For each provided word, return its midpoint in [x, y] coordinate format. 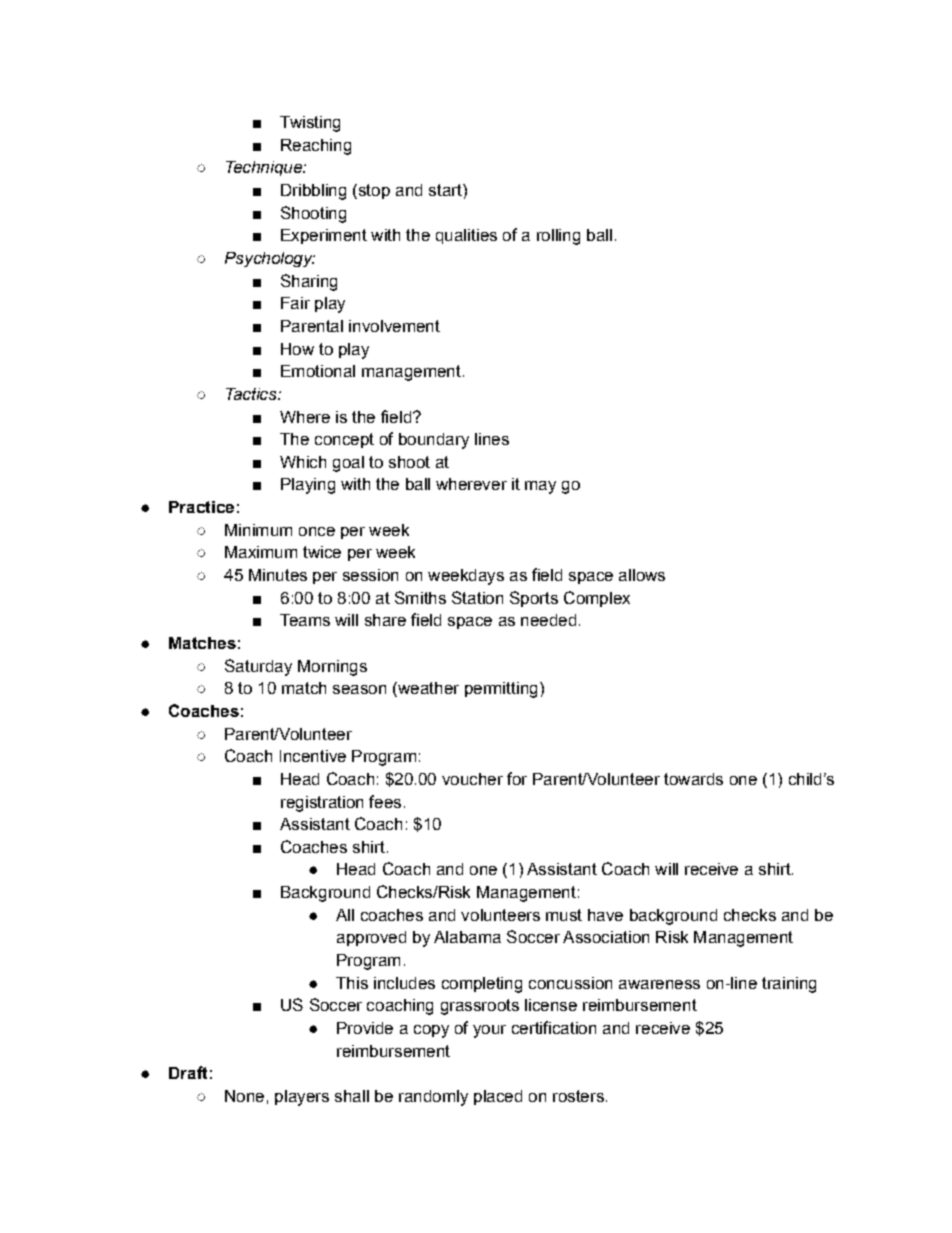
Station [477, 597]
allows [642, 575]
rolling [558, 237]
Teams [305, 620]
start [446, 190]
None [244, 1096]
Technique [265, 168]
